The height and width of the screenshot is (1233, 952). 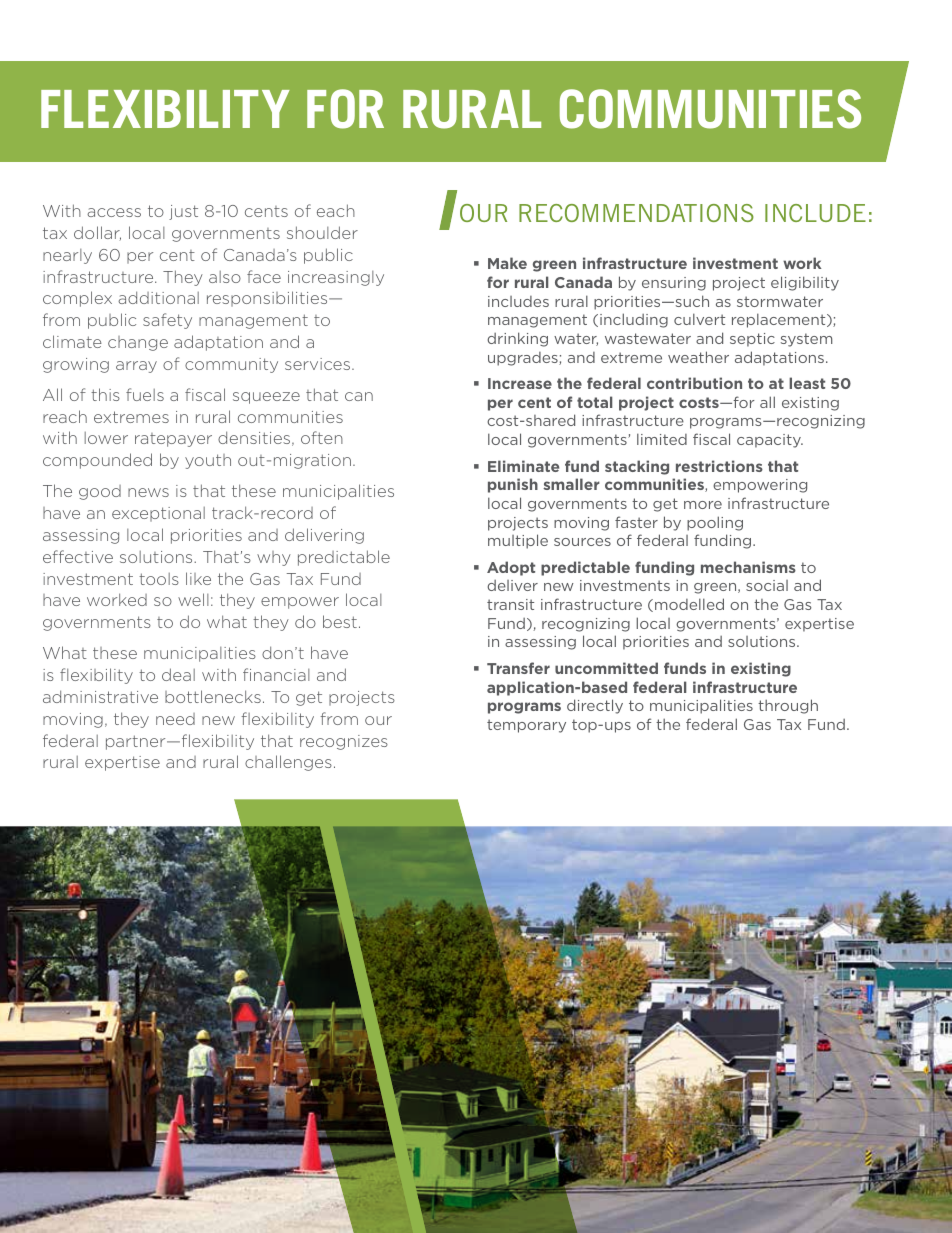 I want to click on recognizes, so click(x=344, y=742).
